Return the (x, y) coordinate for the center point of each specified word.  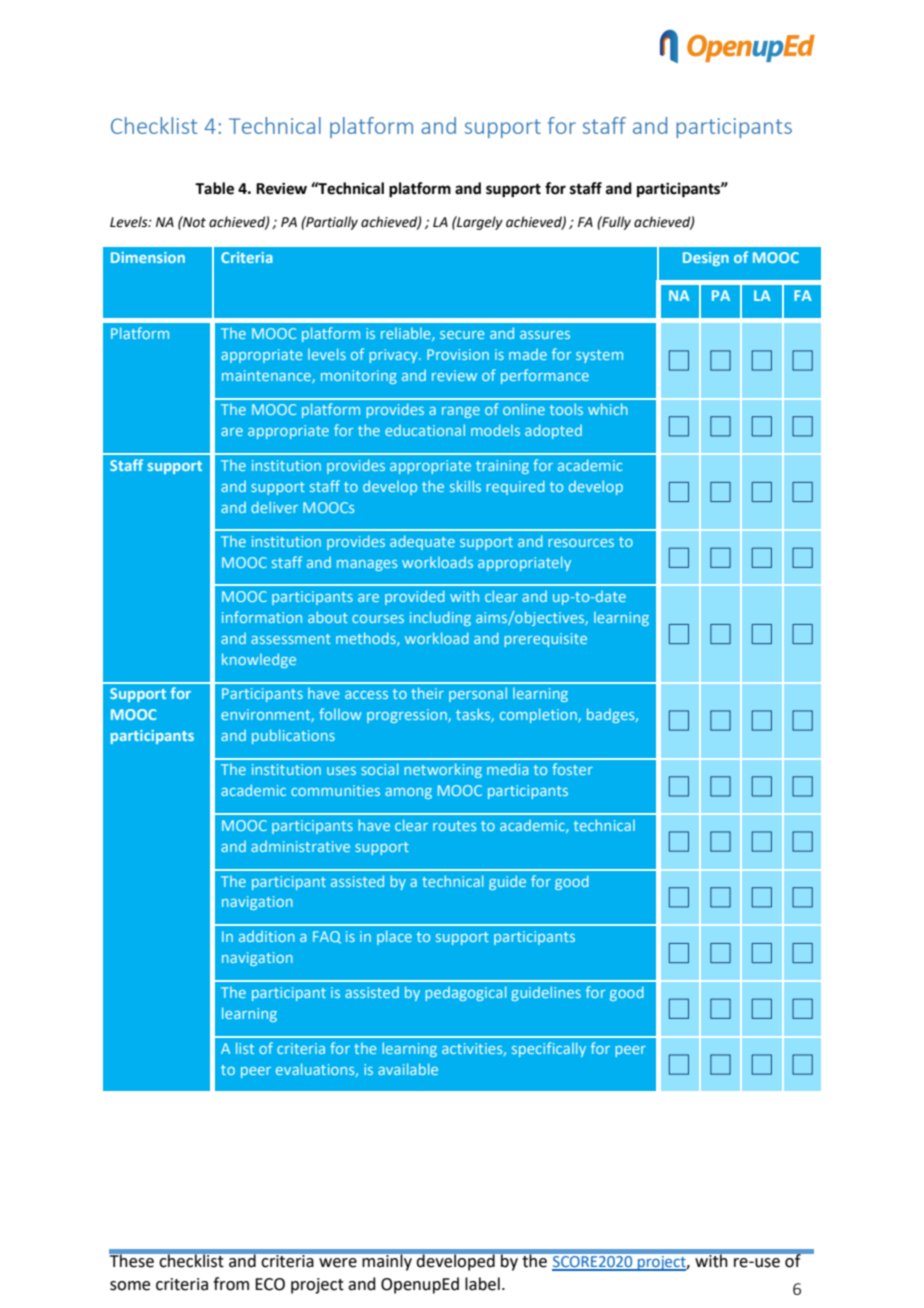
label (482, 1284)
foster (572, 769)
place (394, 937)
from (231, 1284)
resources (581, 543)
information (262, 617)
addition (267, 936)
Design (706, 259)
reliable (407, 334)
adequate (422, 542)
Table (214, 188)
